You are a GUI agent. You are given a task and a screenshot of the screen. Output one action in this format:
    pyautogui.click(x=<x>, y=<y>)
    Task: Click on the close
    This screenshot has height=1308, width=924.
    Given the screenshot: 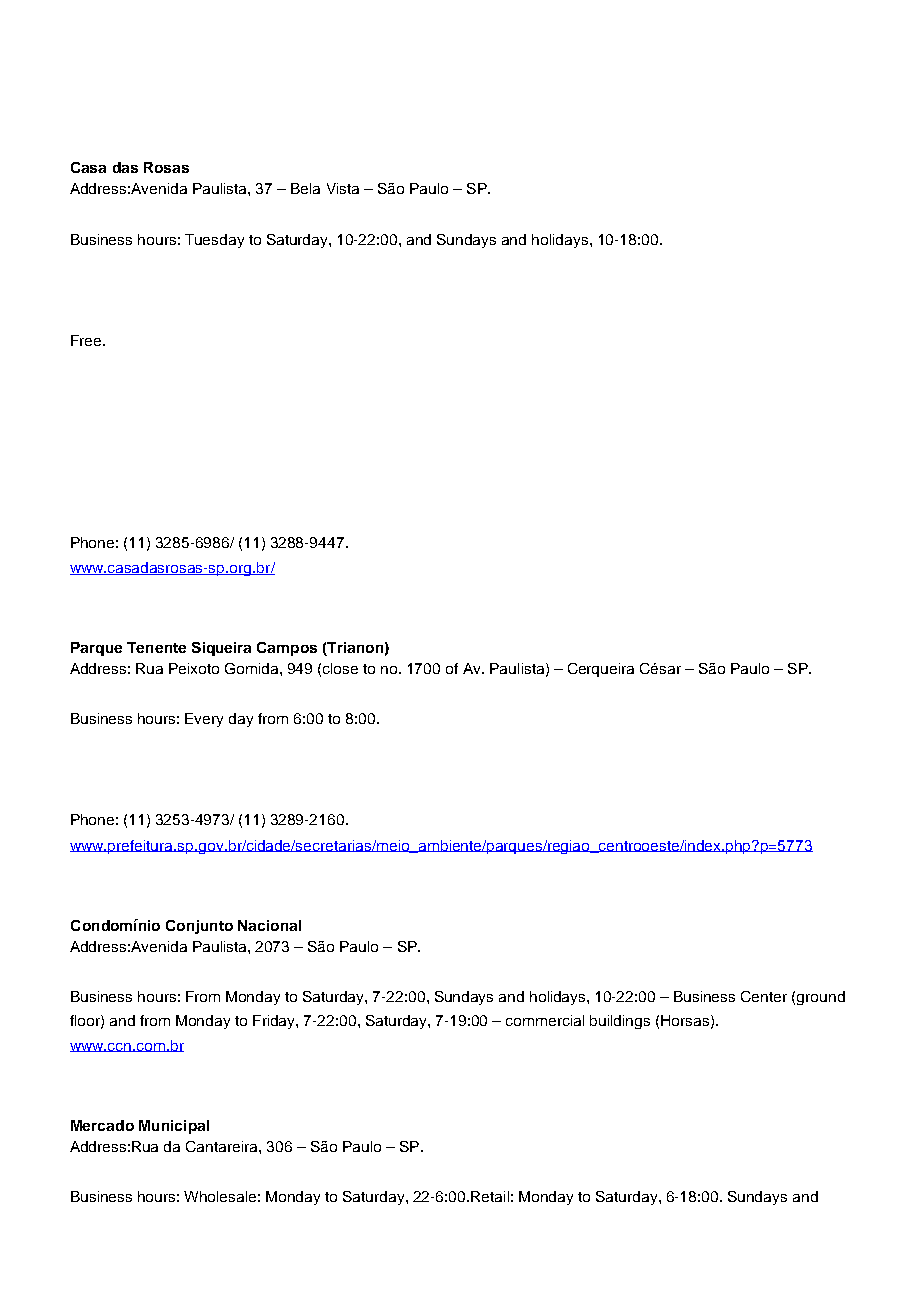 What is the action you would take?
    pyautogui.click(x=340, y=668)
